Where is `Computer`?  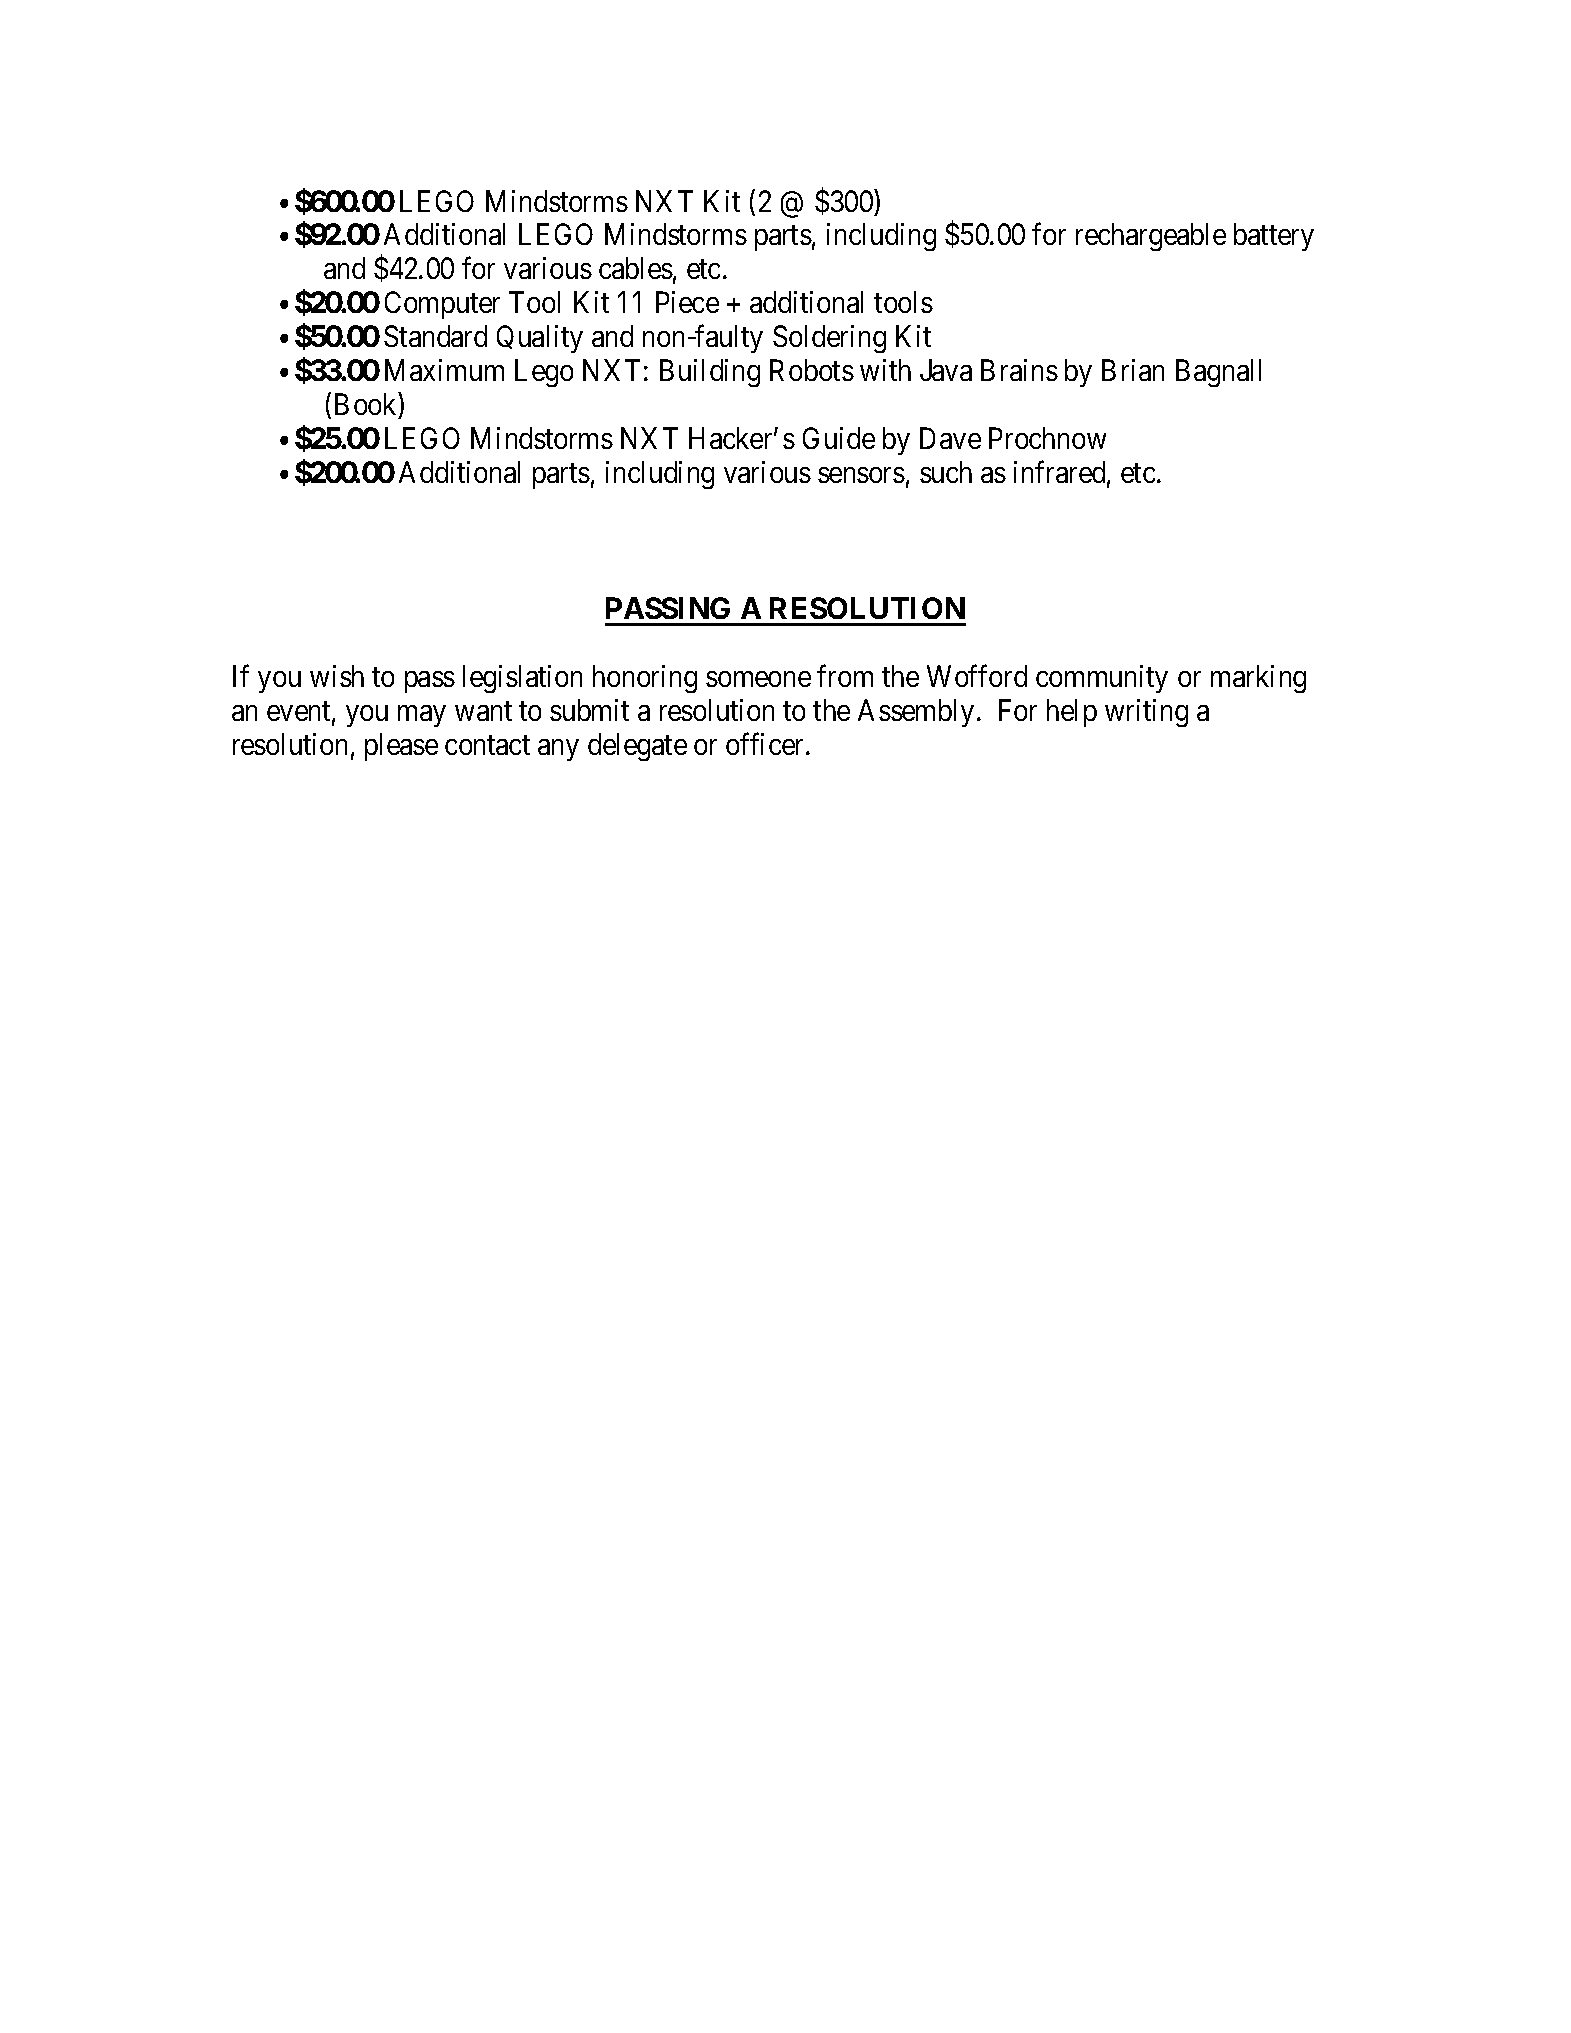 Computer is located at coordinates (442, 305).
